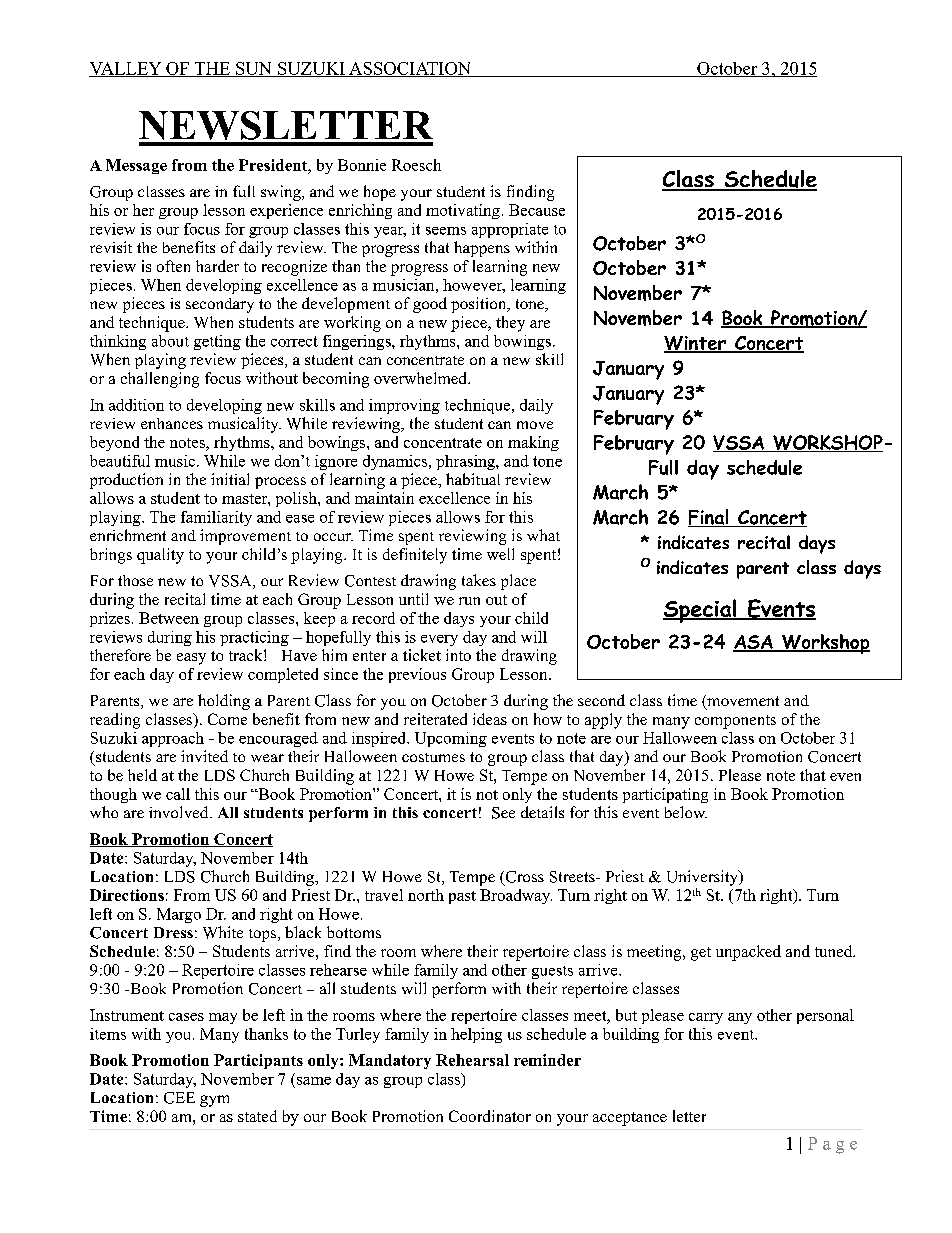  What do you see at coordinates (466, 462) in the screenshot?
I see `phrasing` at bounding box center [466, 462].
